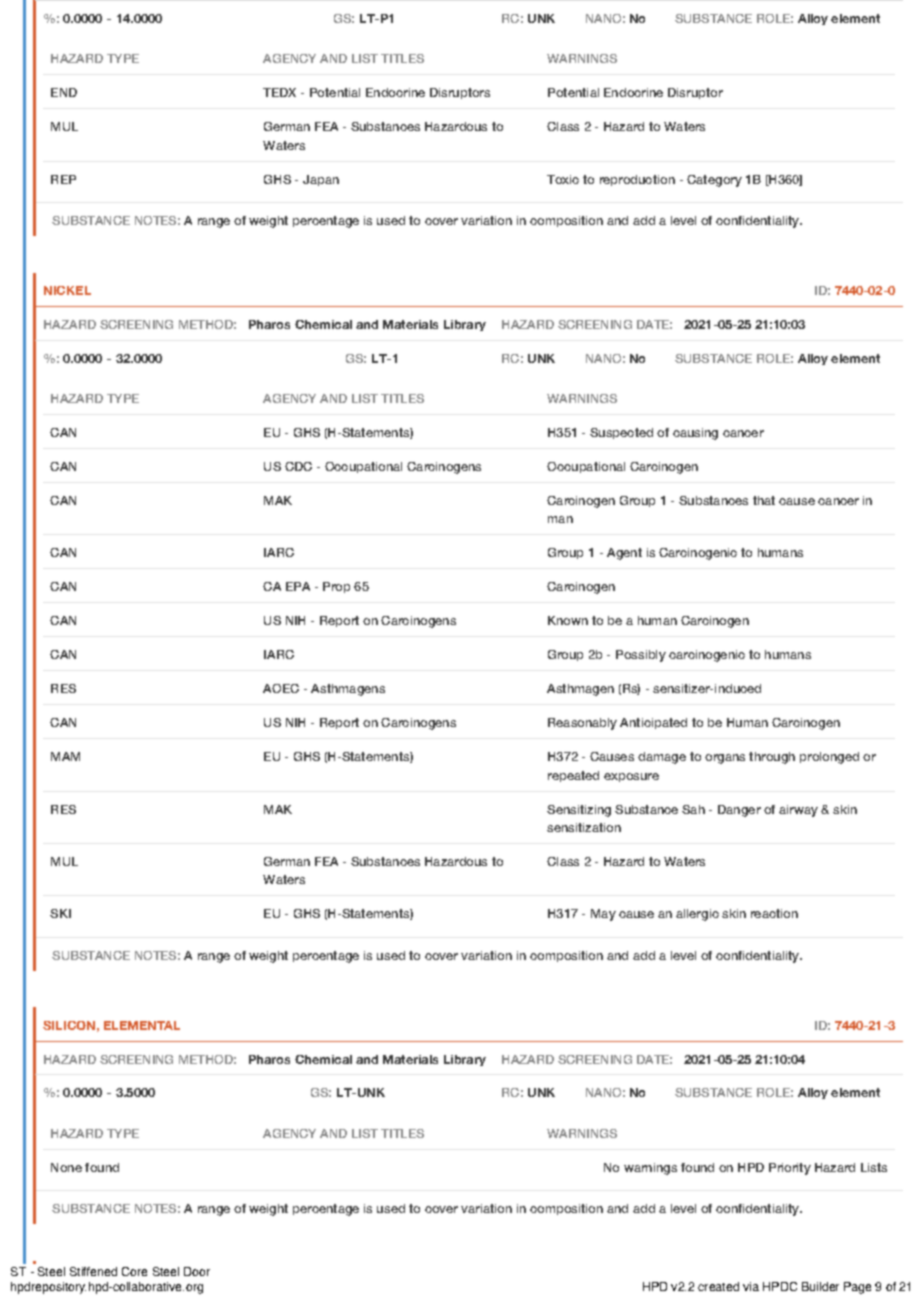 The width and height of the image is (924, 1308). Describe the element at coordinates (603, 915) in the image. I see `May` at that location.
